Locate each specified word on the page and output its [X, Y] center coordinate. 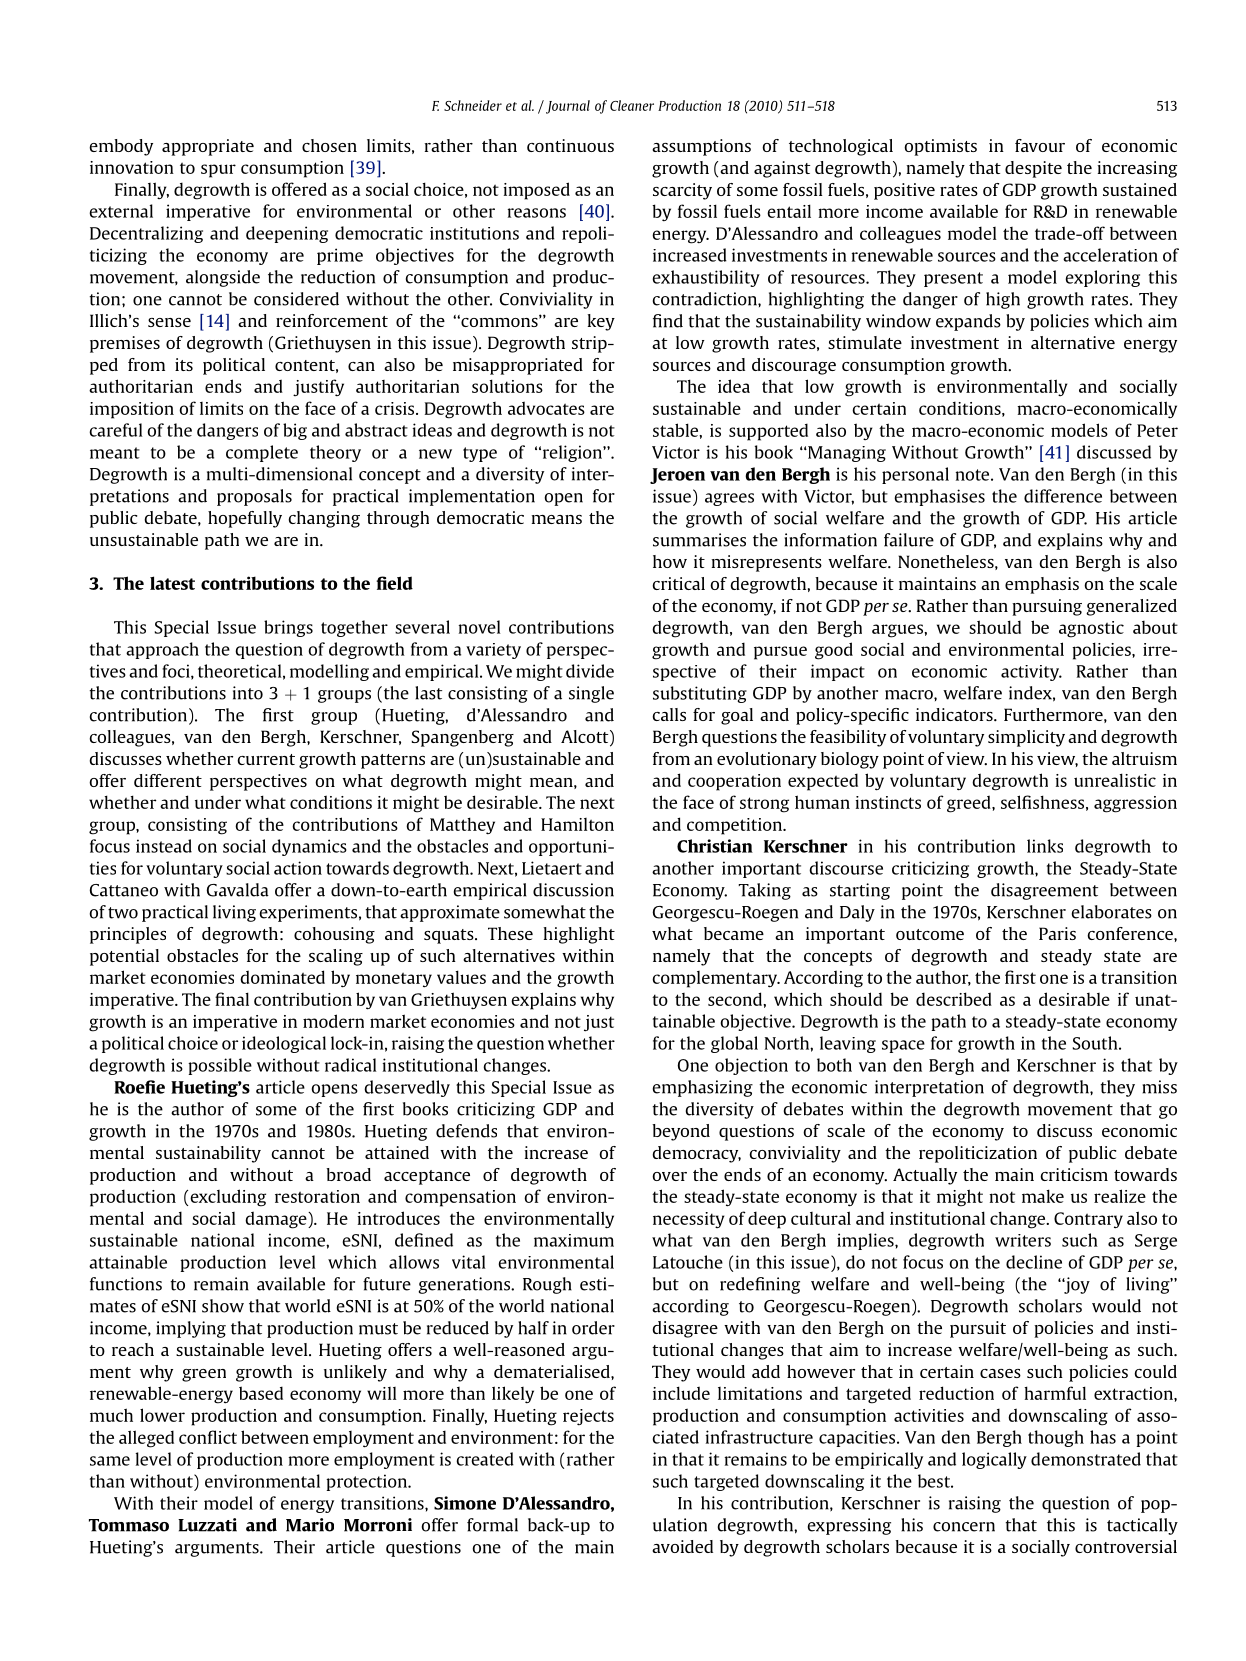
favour [1040, 145]
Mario [310, 1525]
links [1045, 846]
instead [164, 846]
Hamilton [577, 824]
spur [218, 171]
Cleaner [632, 105]
